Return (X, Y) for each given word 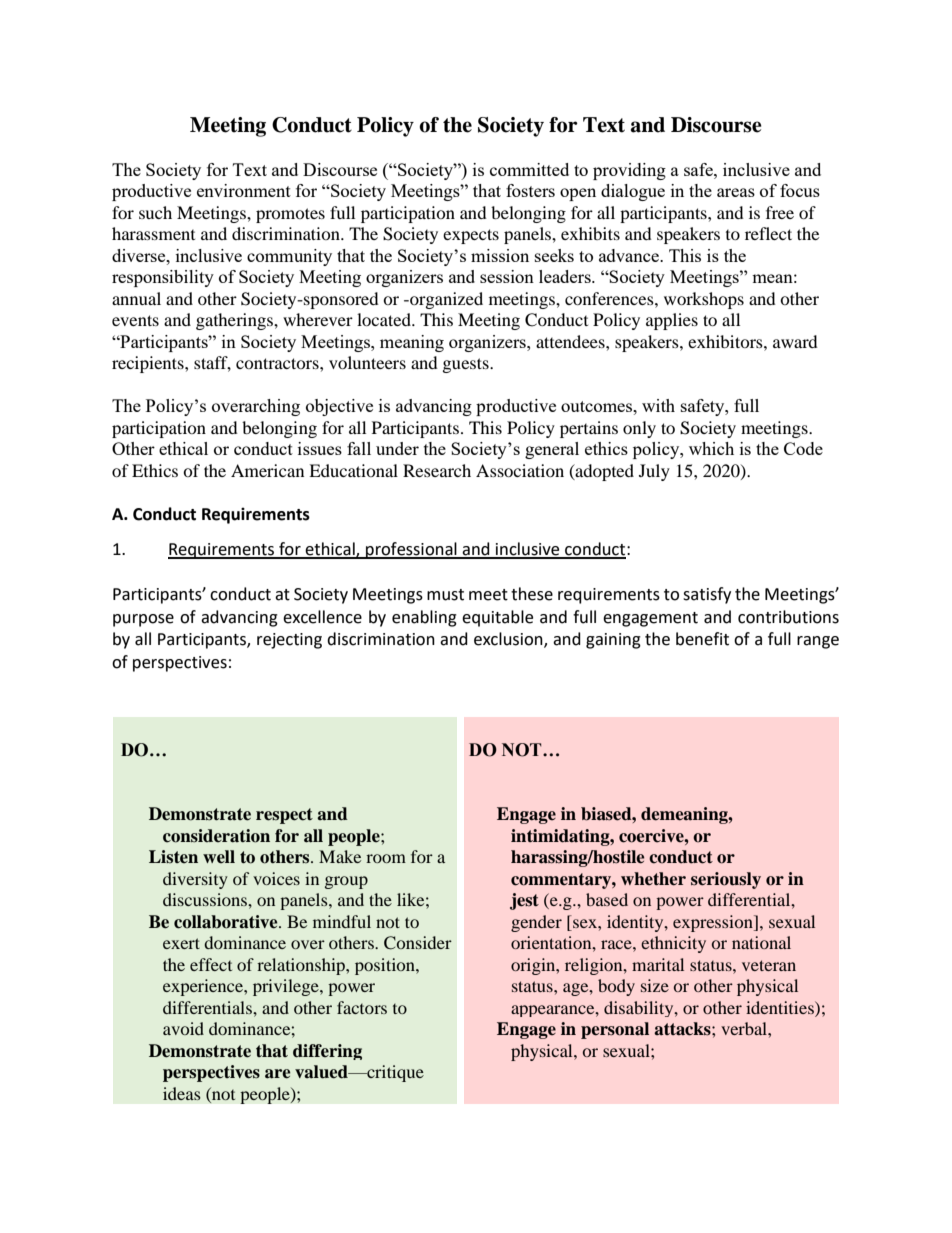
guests (467, 365)
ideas (182, 1093)
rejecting (289, 641)
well (219, 856)
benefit (702, 639)
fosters (530, 190)
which (711, 448)
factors (362, 1007)
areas (736, 192)
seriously (726, 880)
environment (244, 190)
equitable (497, 618)
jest (524, 901)
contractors (278, 363)
